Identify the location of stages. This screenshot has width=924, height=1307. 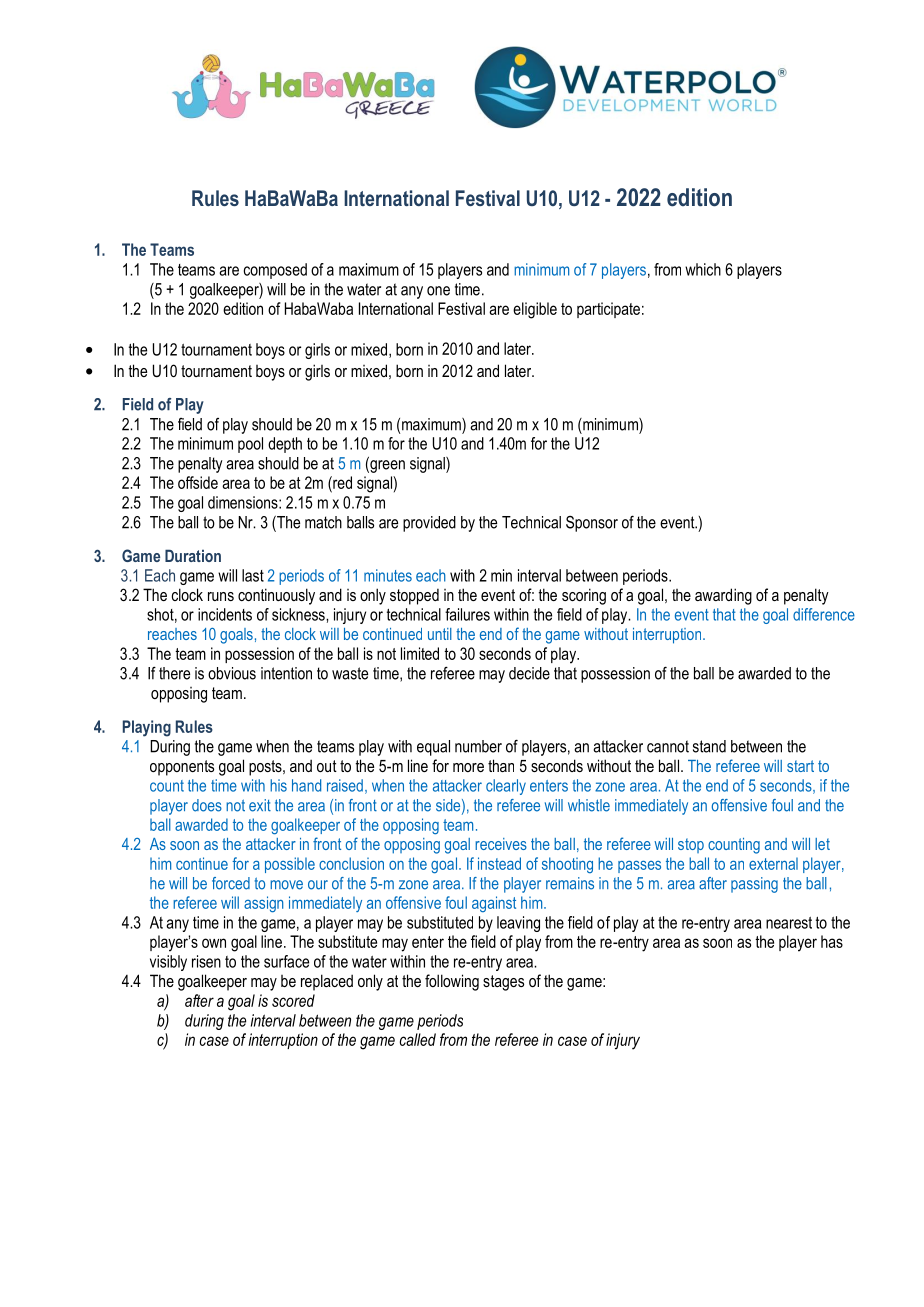
(503, 983).
